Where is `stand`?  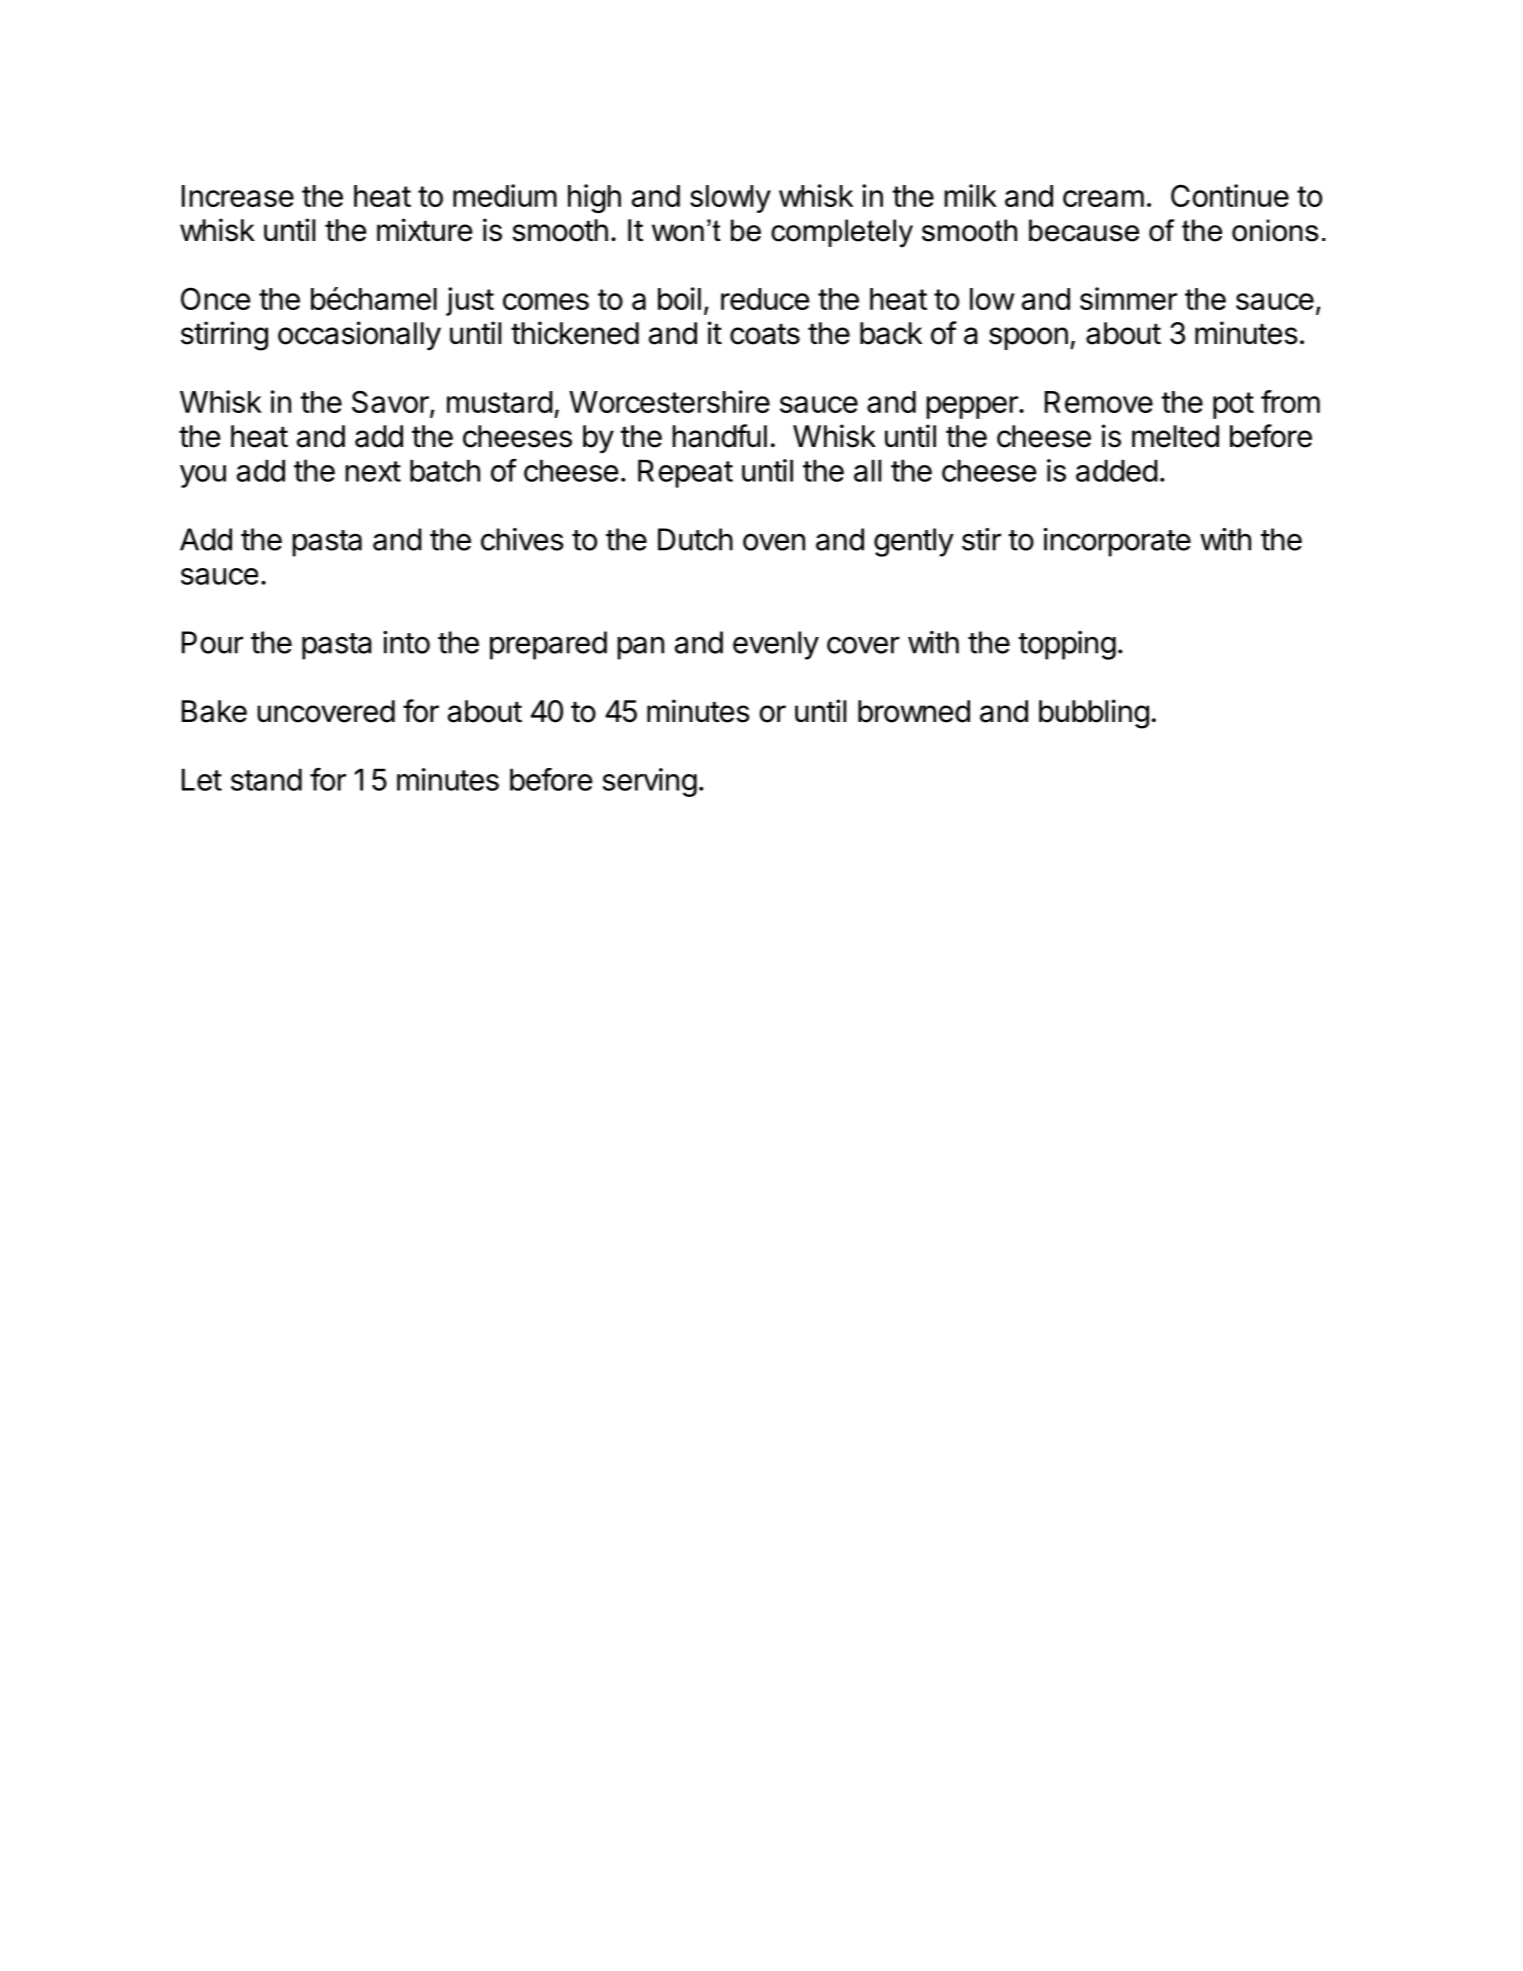
stand is located at coordinates (266, 779).
